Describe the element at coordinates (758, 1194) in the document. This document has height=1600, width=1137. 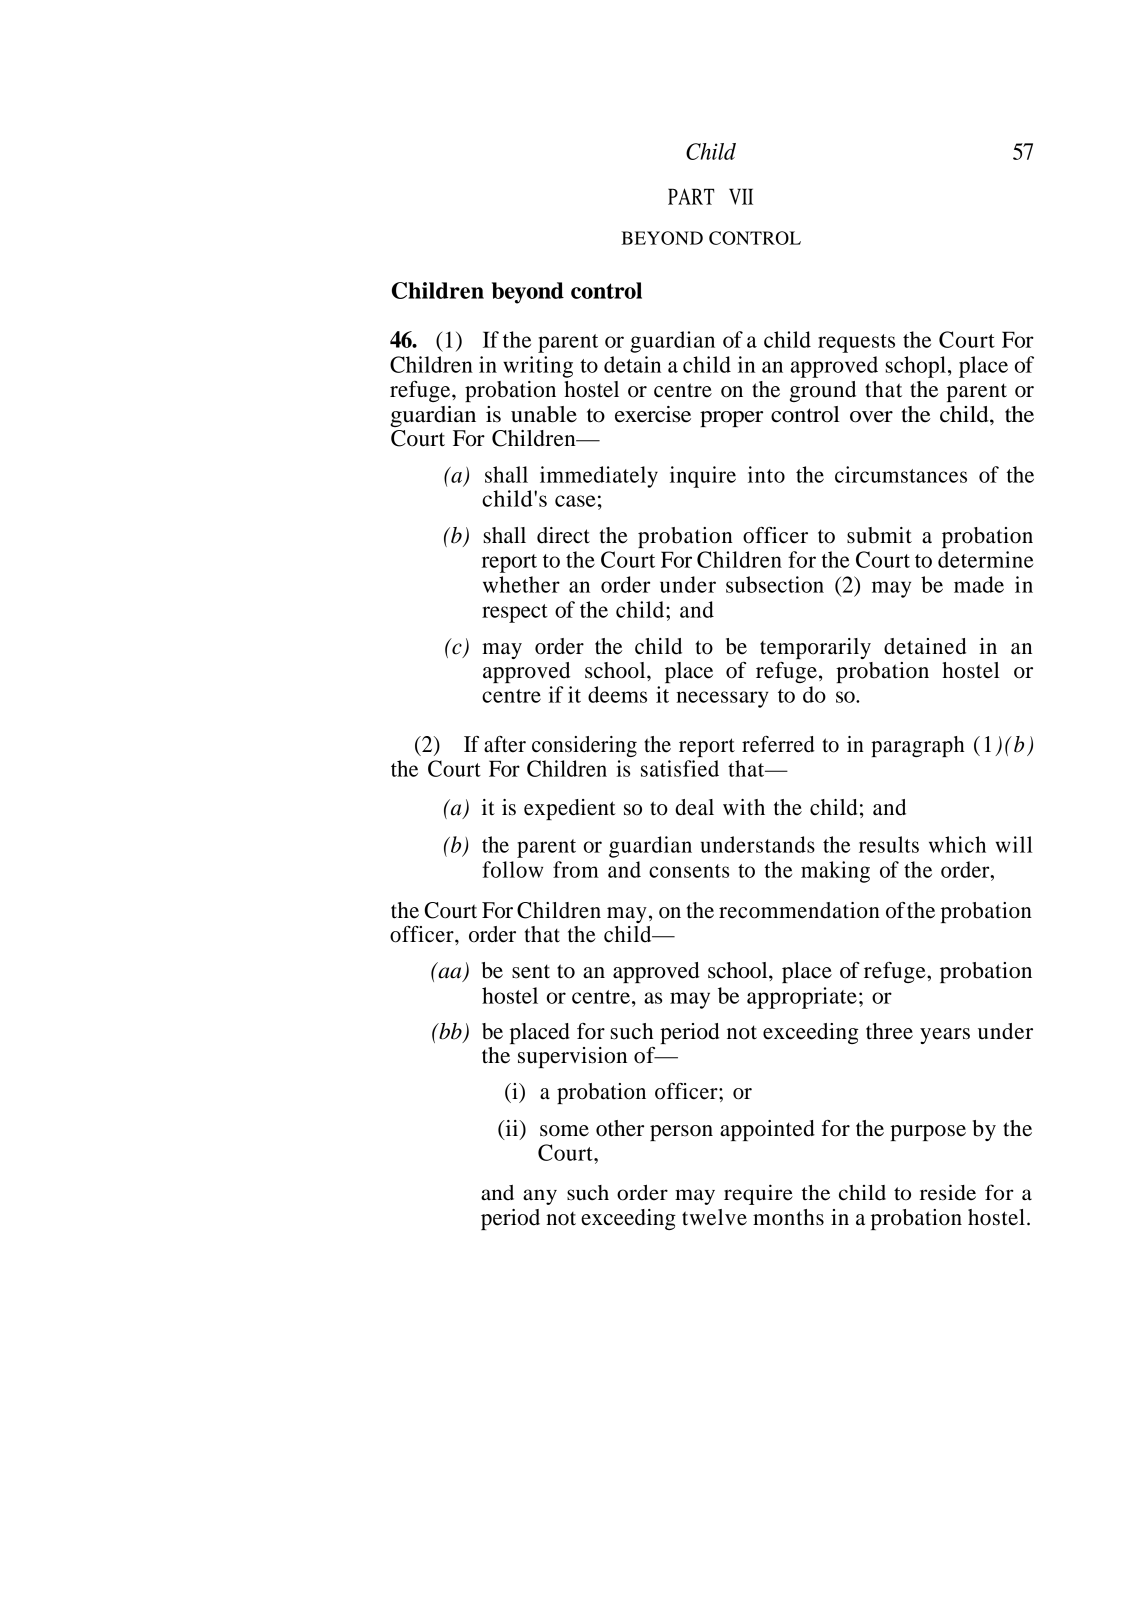
I see `require` at that location.
